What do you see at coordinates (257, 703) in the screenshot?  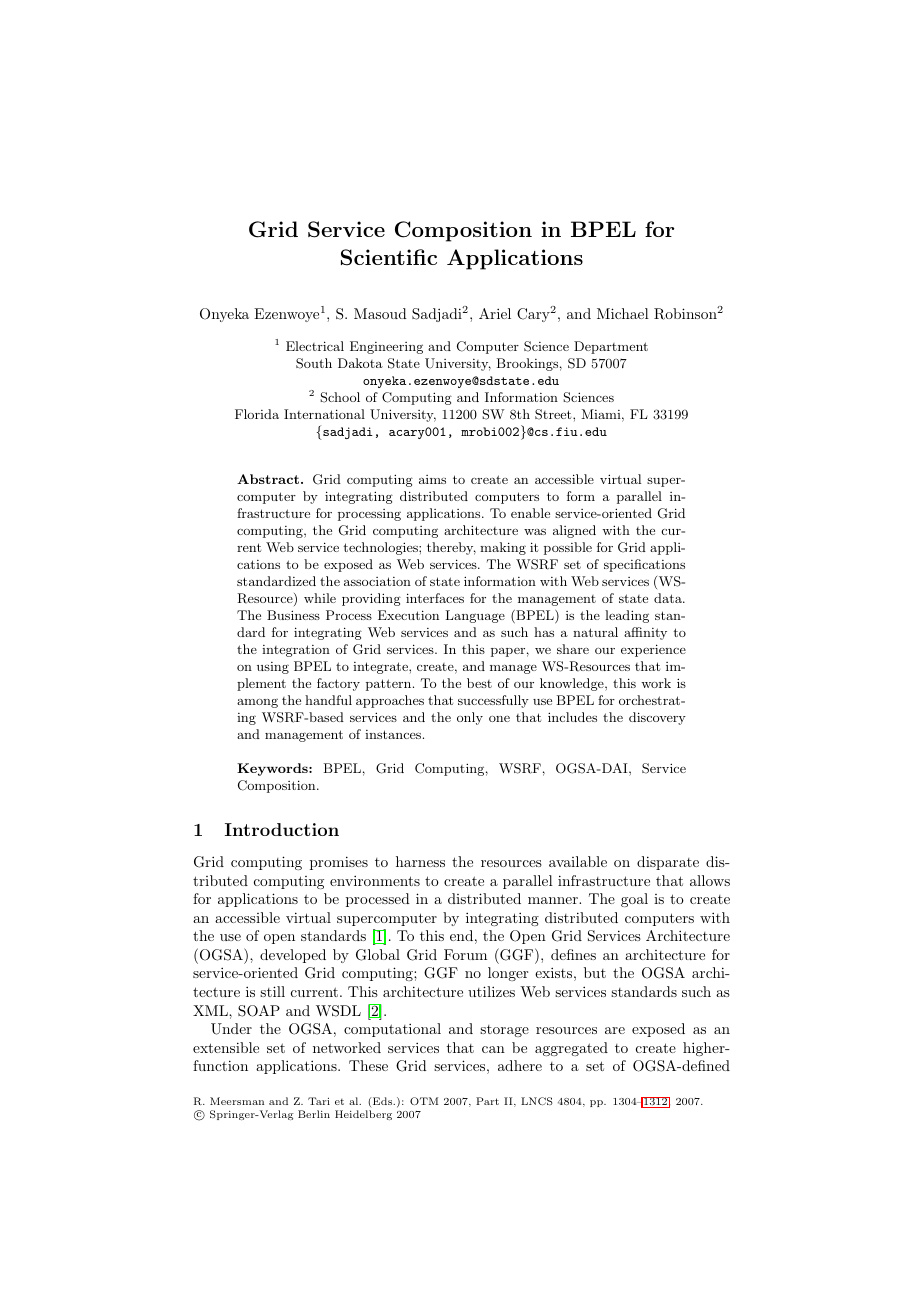 I see `among` at bounding box center [257, 703].
